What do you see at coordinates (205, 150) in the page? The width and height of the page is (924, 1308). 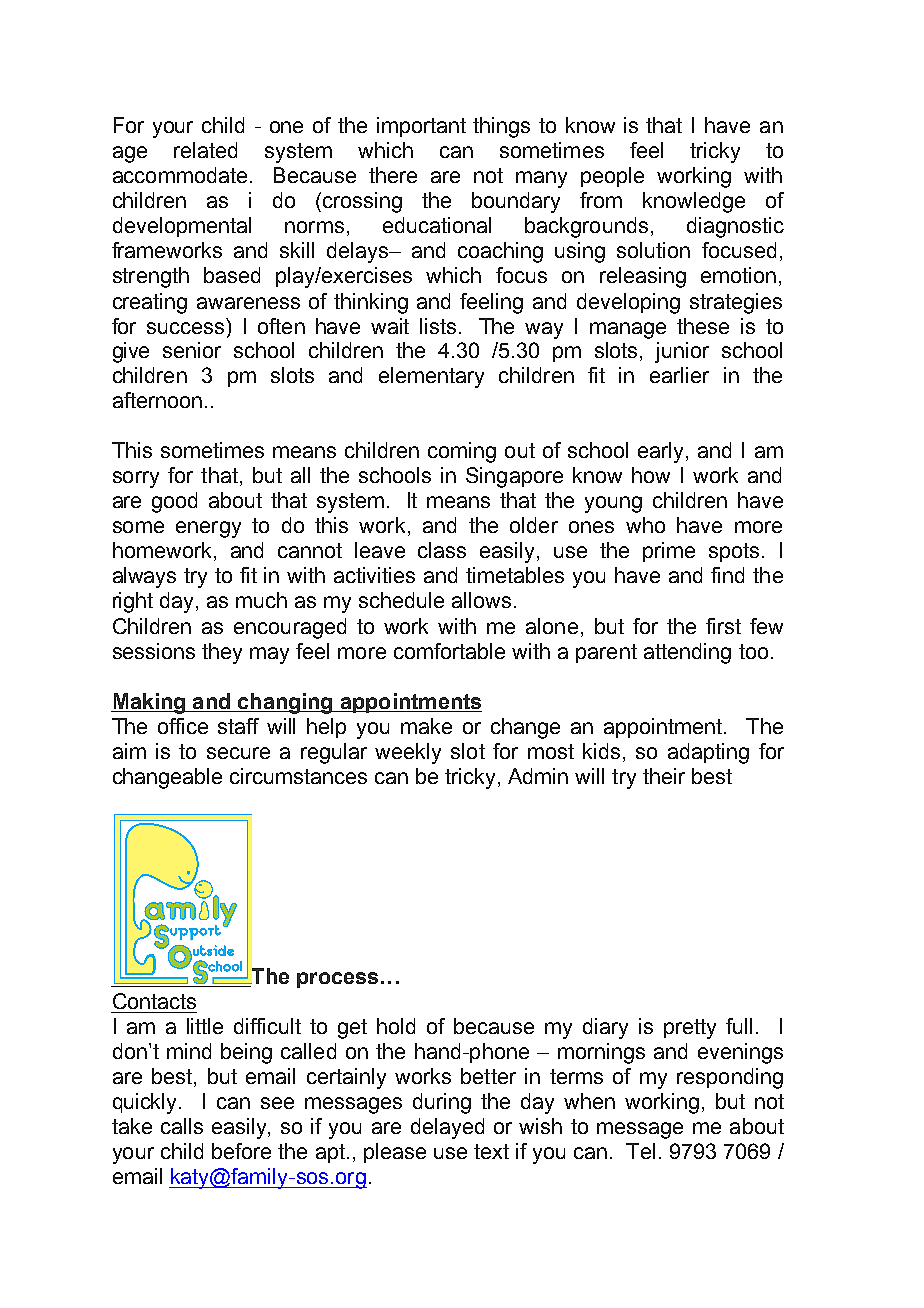 I see `related` at bounding box center [205, 150].
